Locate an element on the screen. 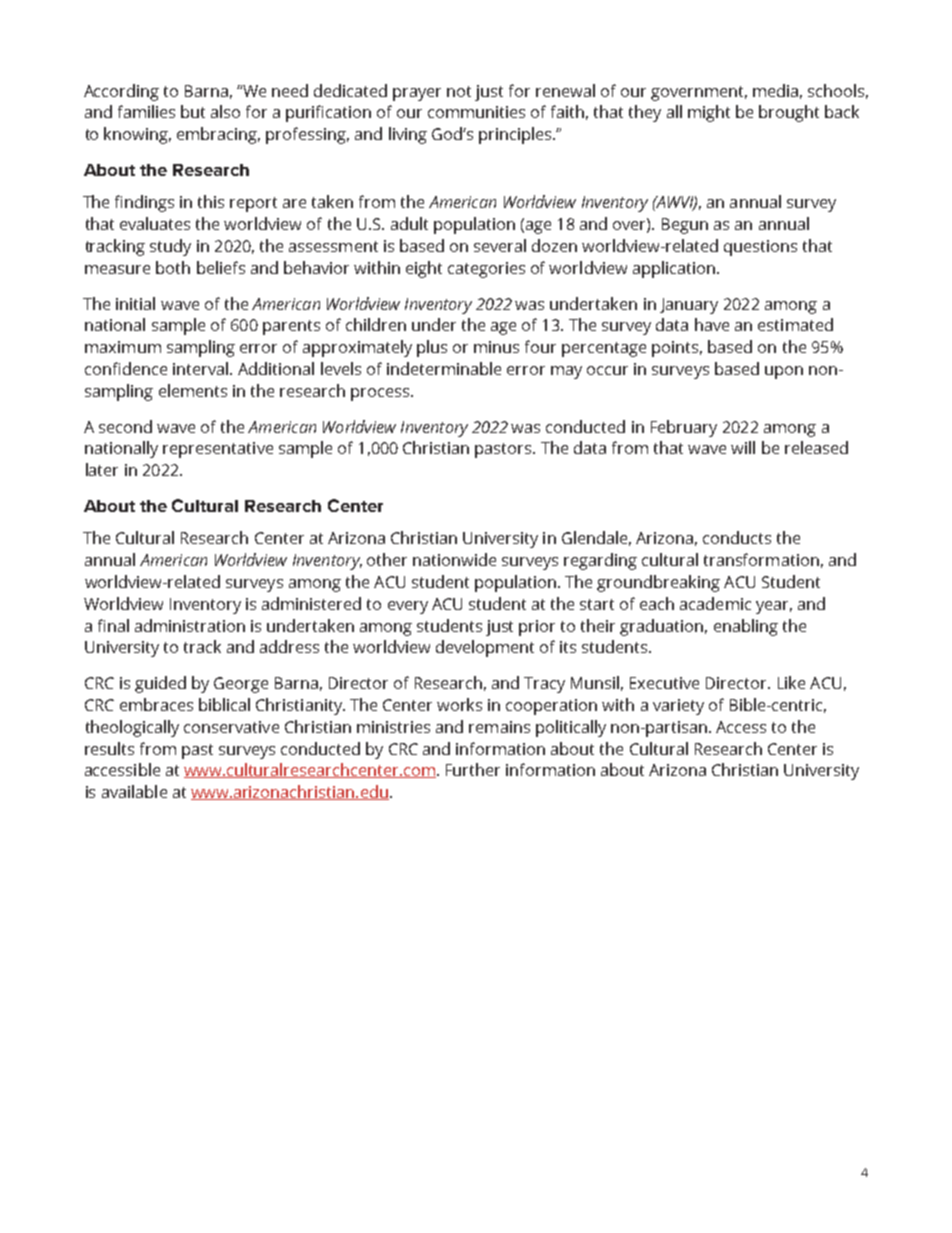  upon is located at coordinates (784, 372).
